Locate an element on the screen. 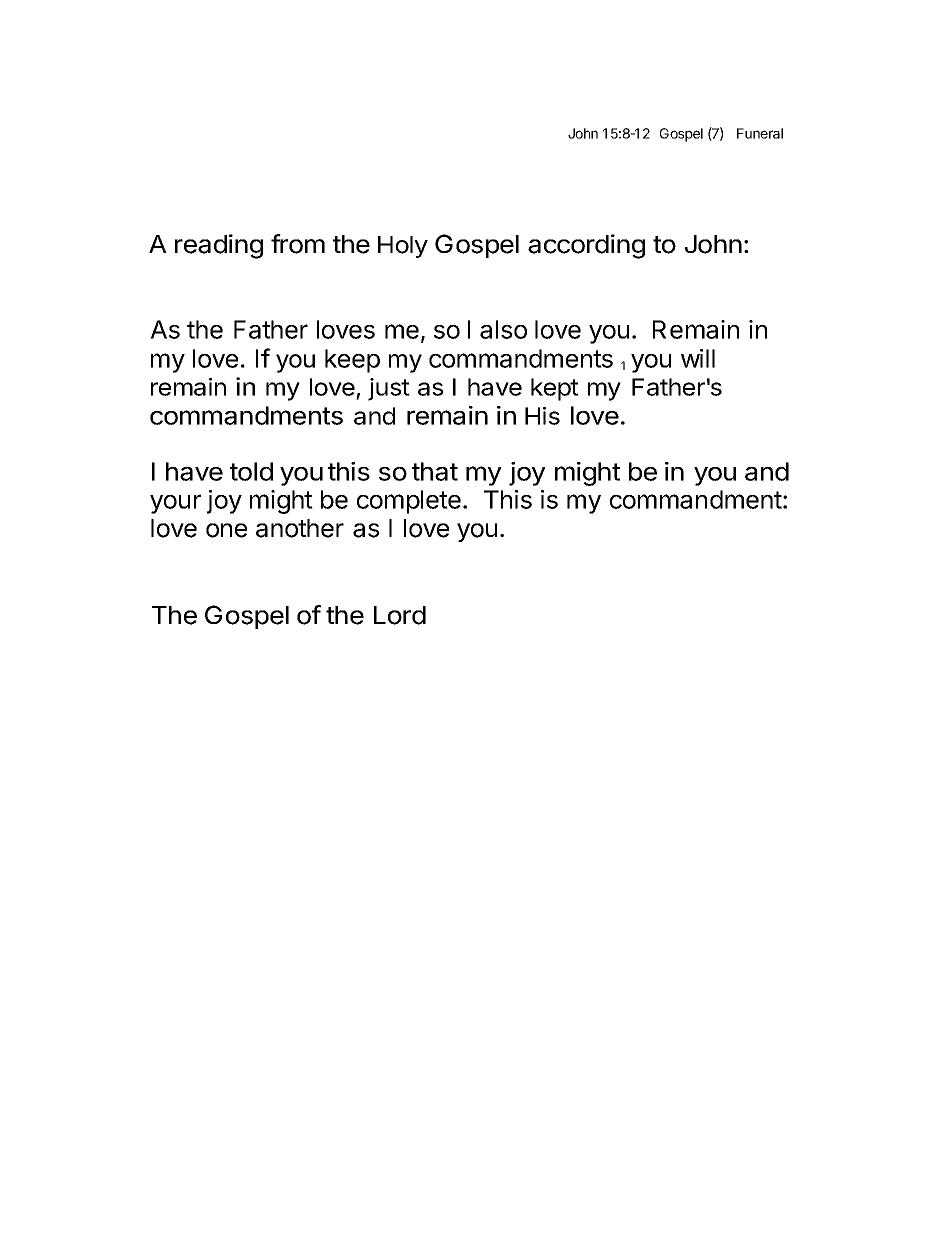 Image resolution: width=952 pixels, height=1233 pixels. told is located at coordinates (251, 471).
